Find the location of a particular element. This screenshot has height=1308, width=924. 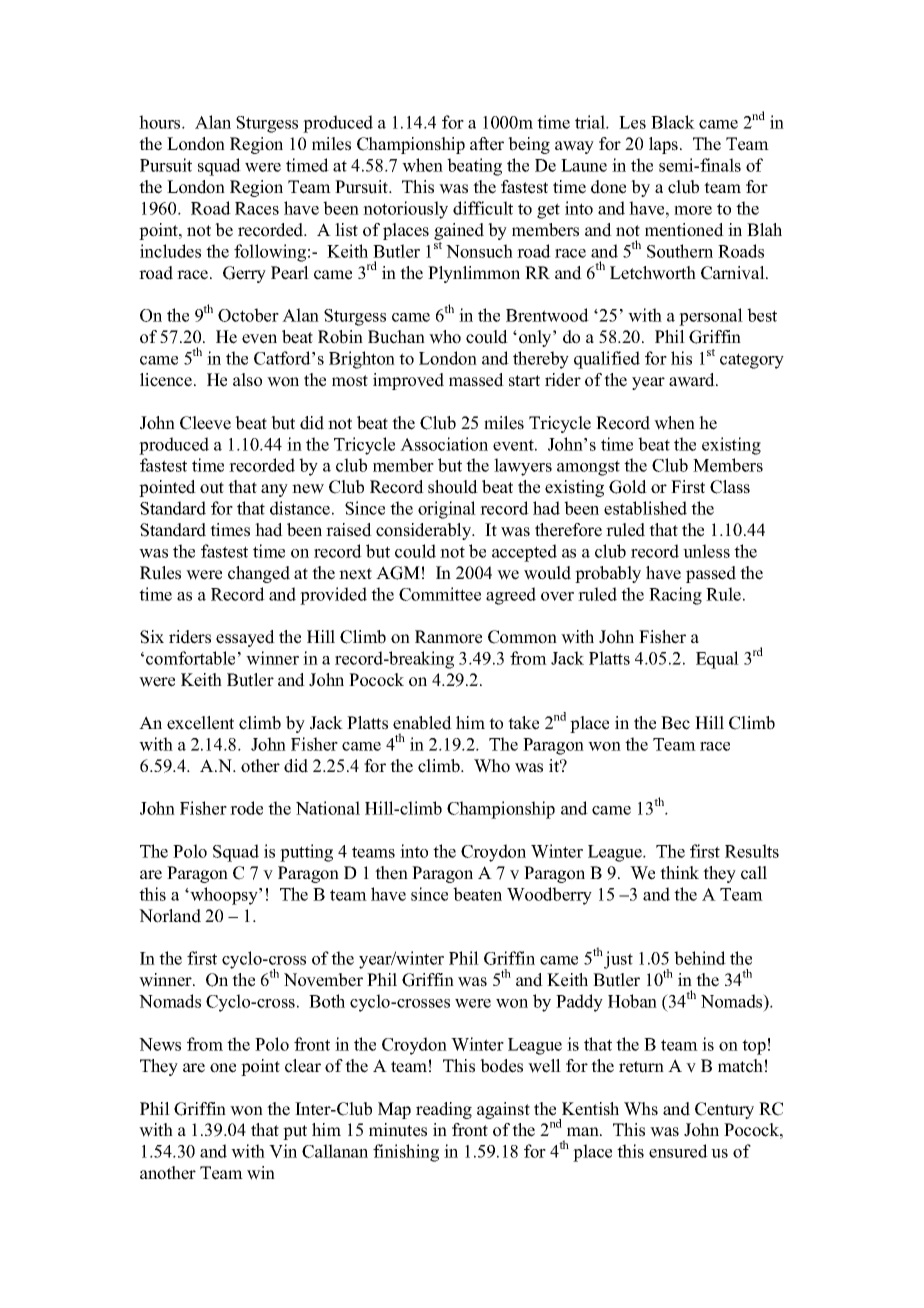

Vin is located at coordinates (283, 1151).
